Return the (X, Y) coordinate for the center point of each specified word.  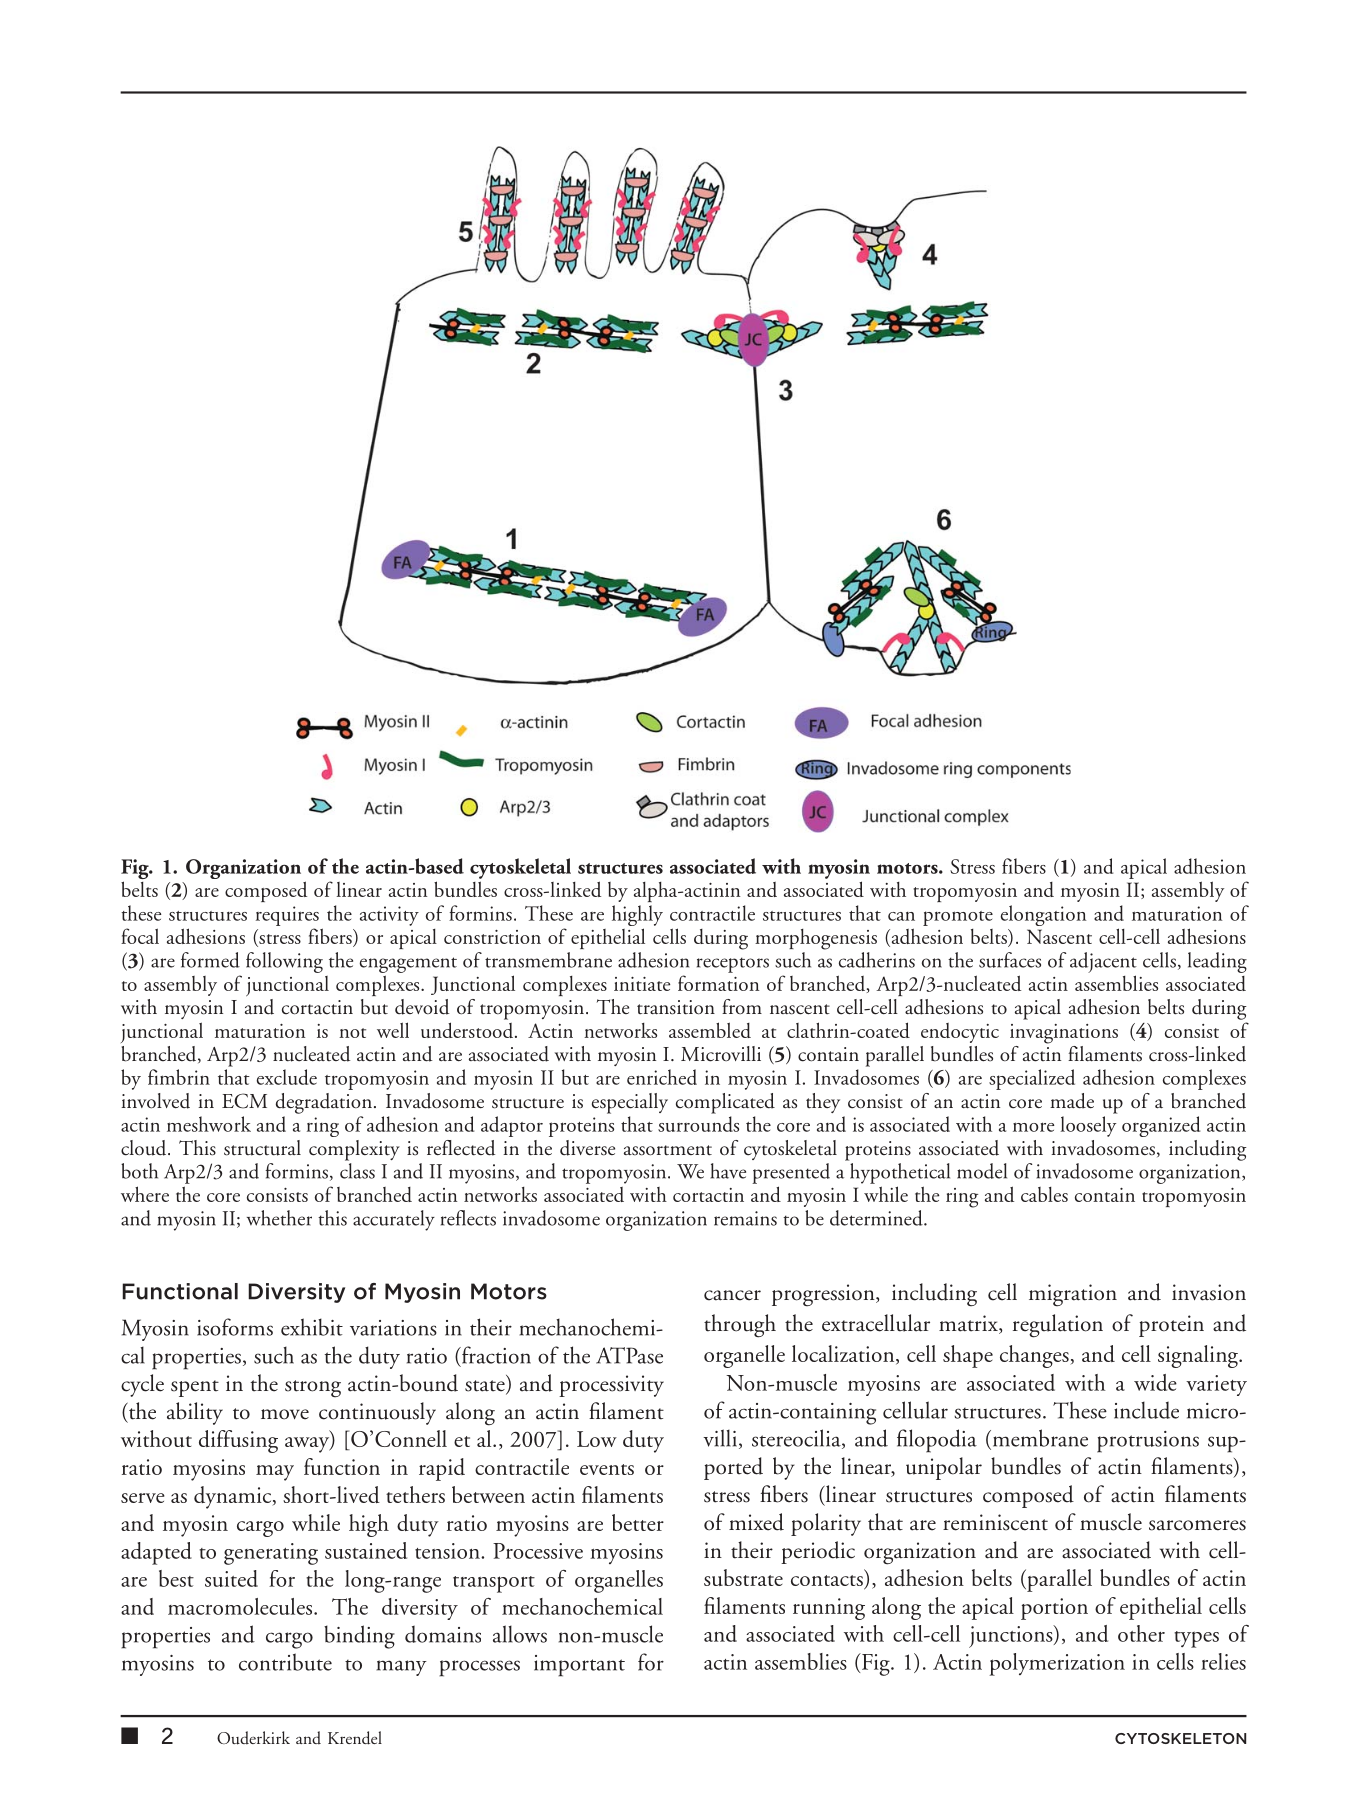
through (740, 1326)
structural (262, 1148)
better (638, 1522)
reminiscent (995, 1522)
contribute (285, 1662)
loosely (1088, 1126)
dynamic (234, 1497)
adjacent (1103, 962)
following (284, 962)
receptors (733, 965)
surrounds (698, 1124)
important (579, 1666)
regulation (1058, 1326)
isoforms (235, 1327)
